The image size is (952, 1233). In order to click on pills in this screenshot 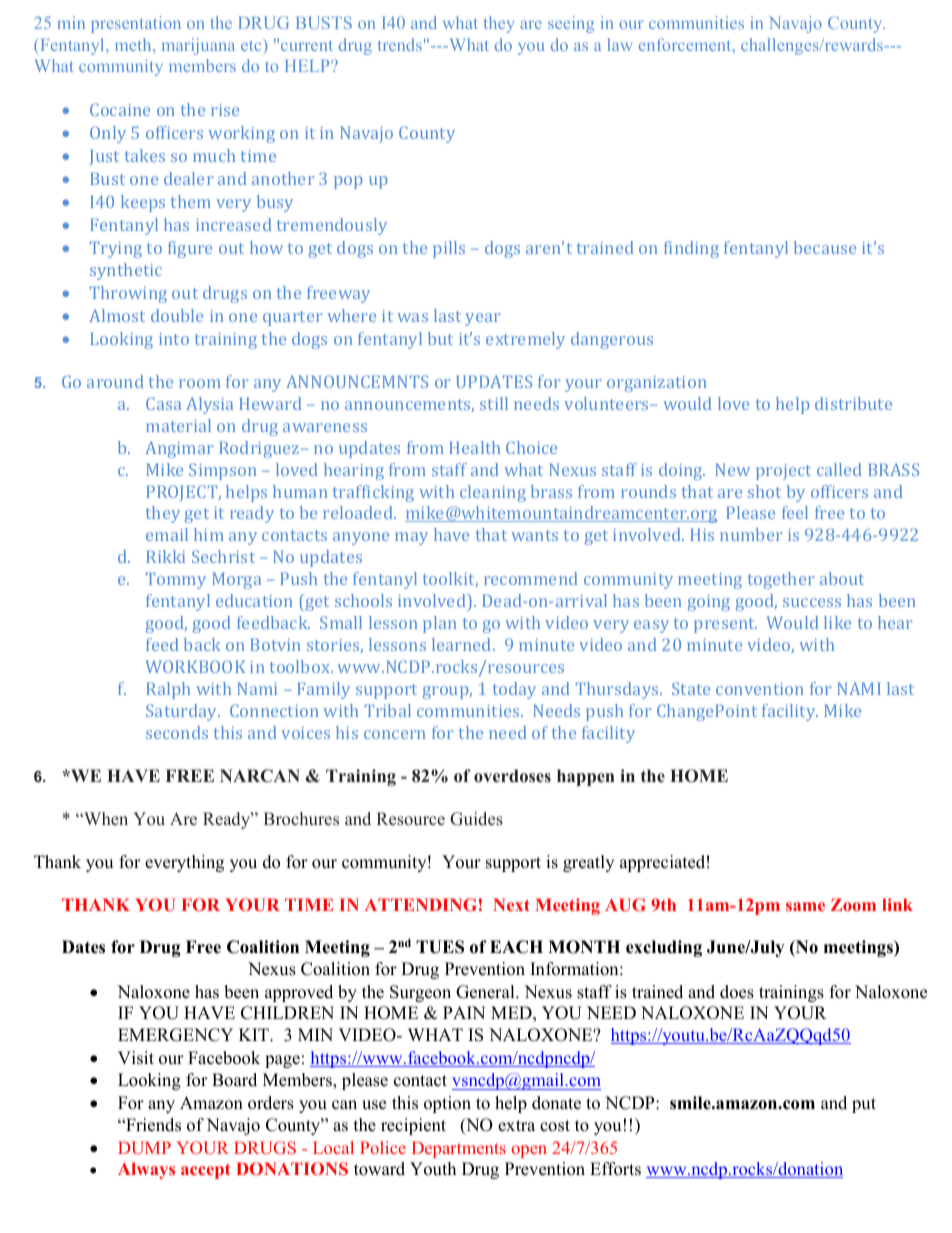, I will do `click(449, 249)`.
